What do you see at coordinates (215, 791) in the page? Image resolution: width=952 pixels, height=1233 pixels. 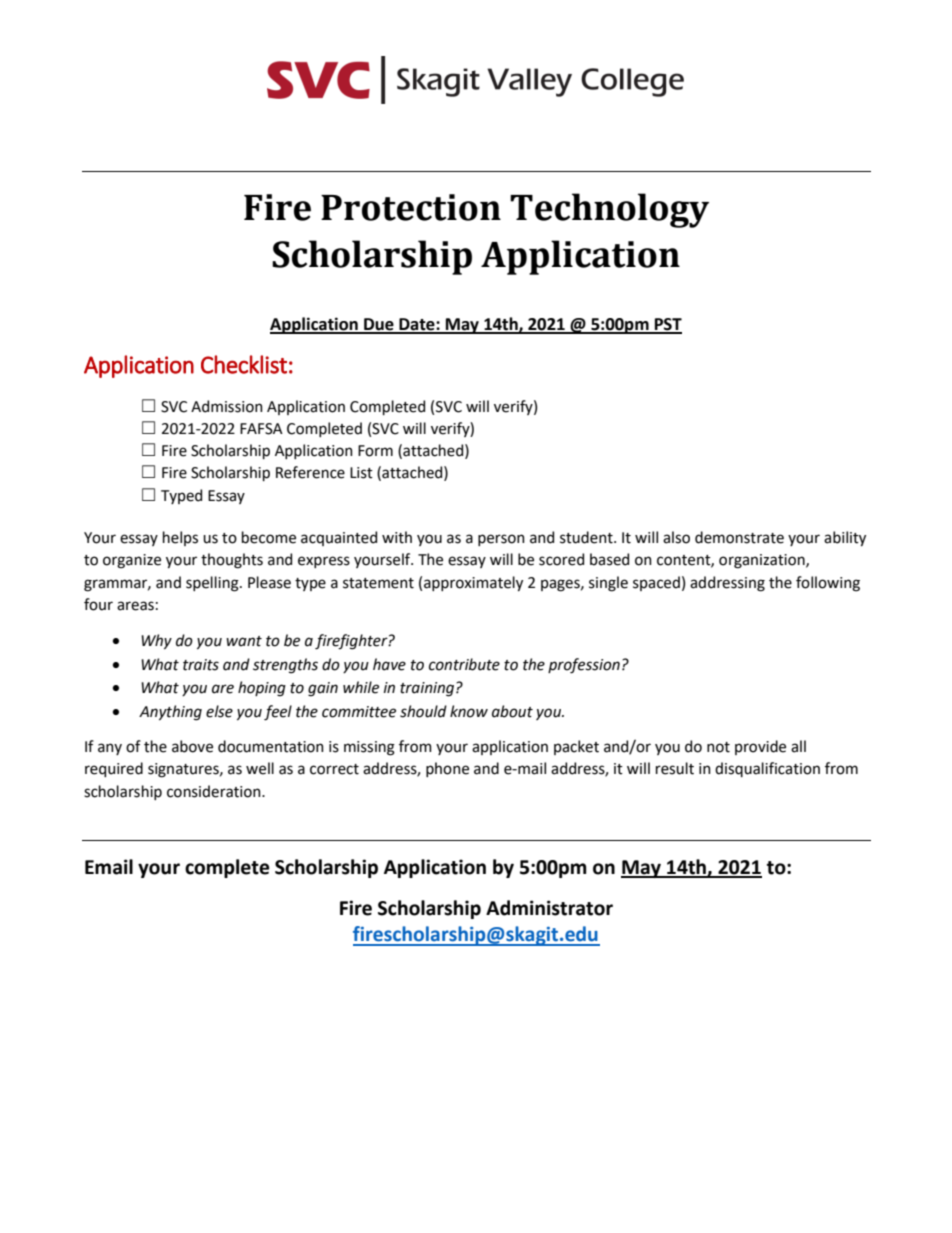 I see `consideration` at bounding box center [215, 791].
